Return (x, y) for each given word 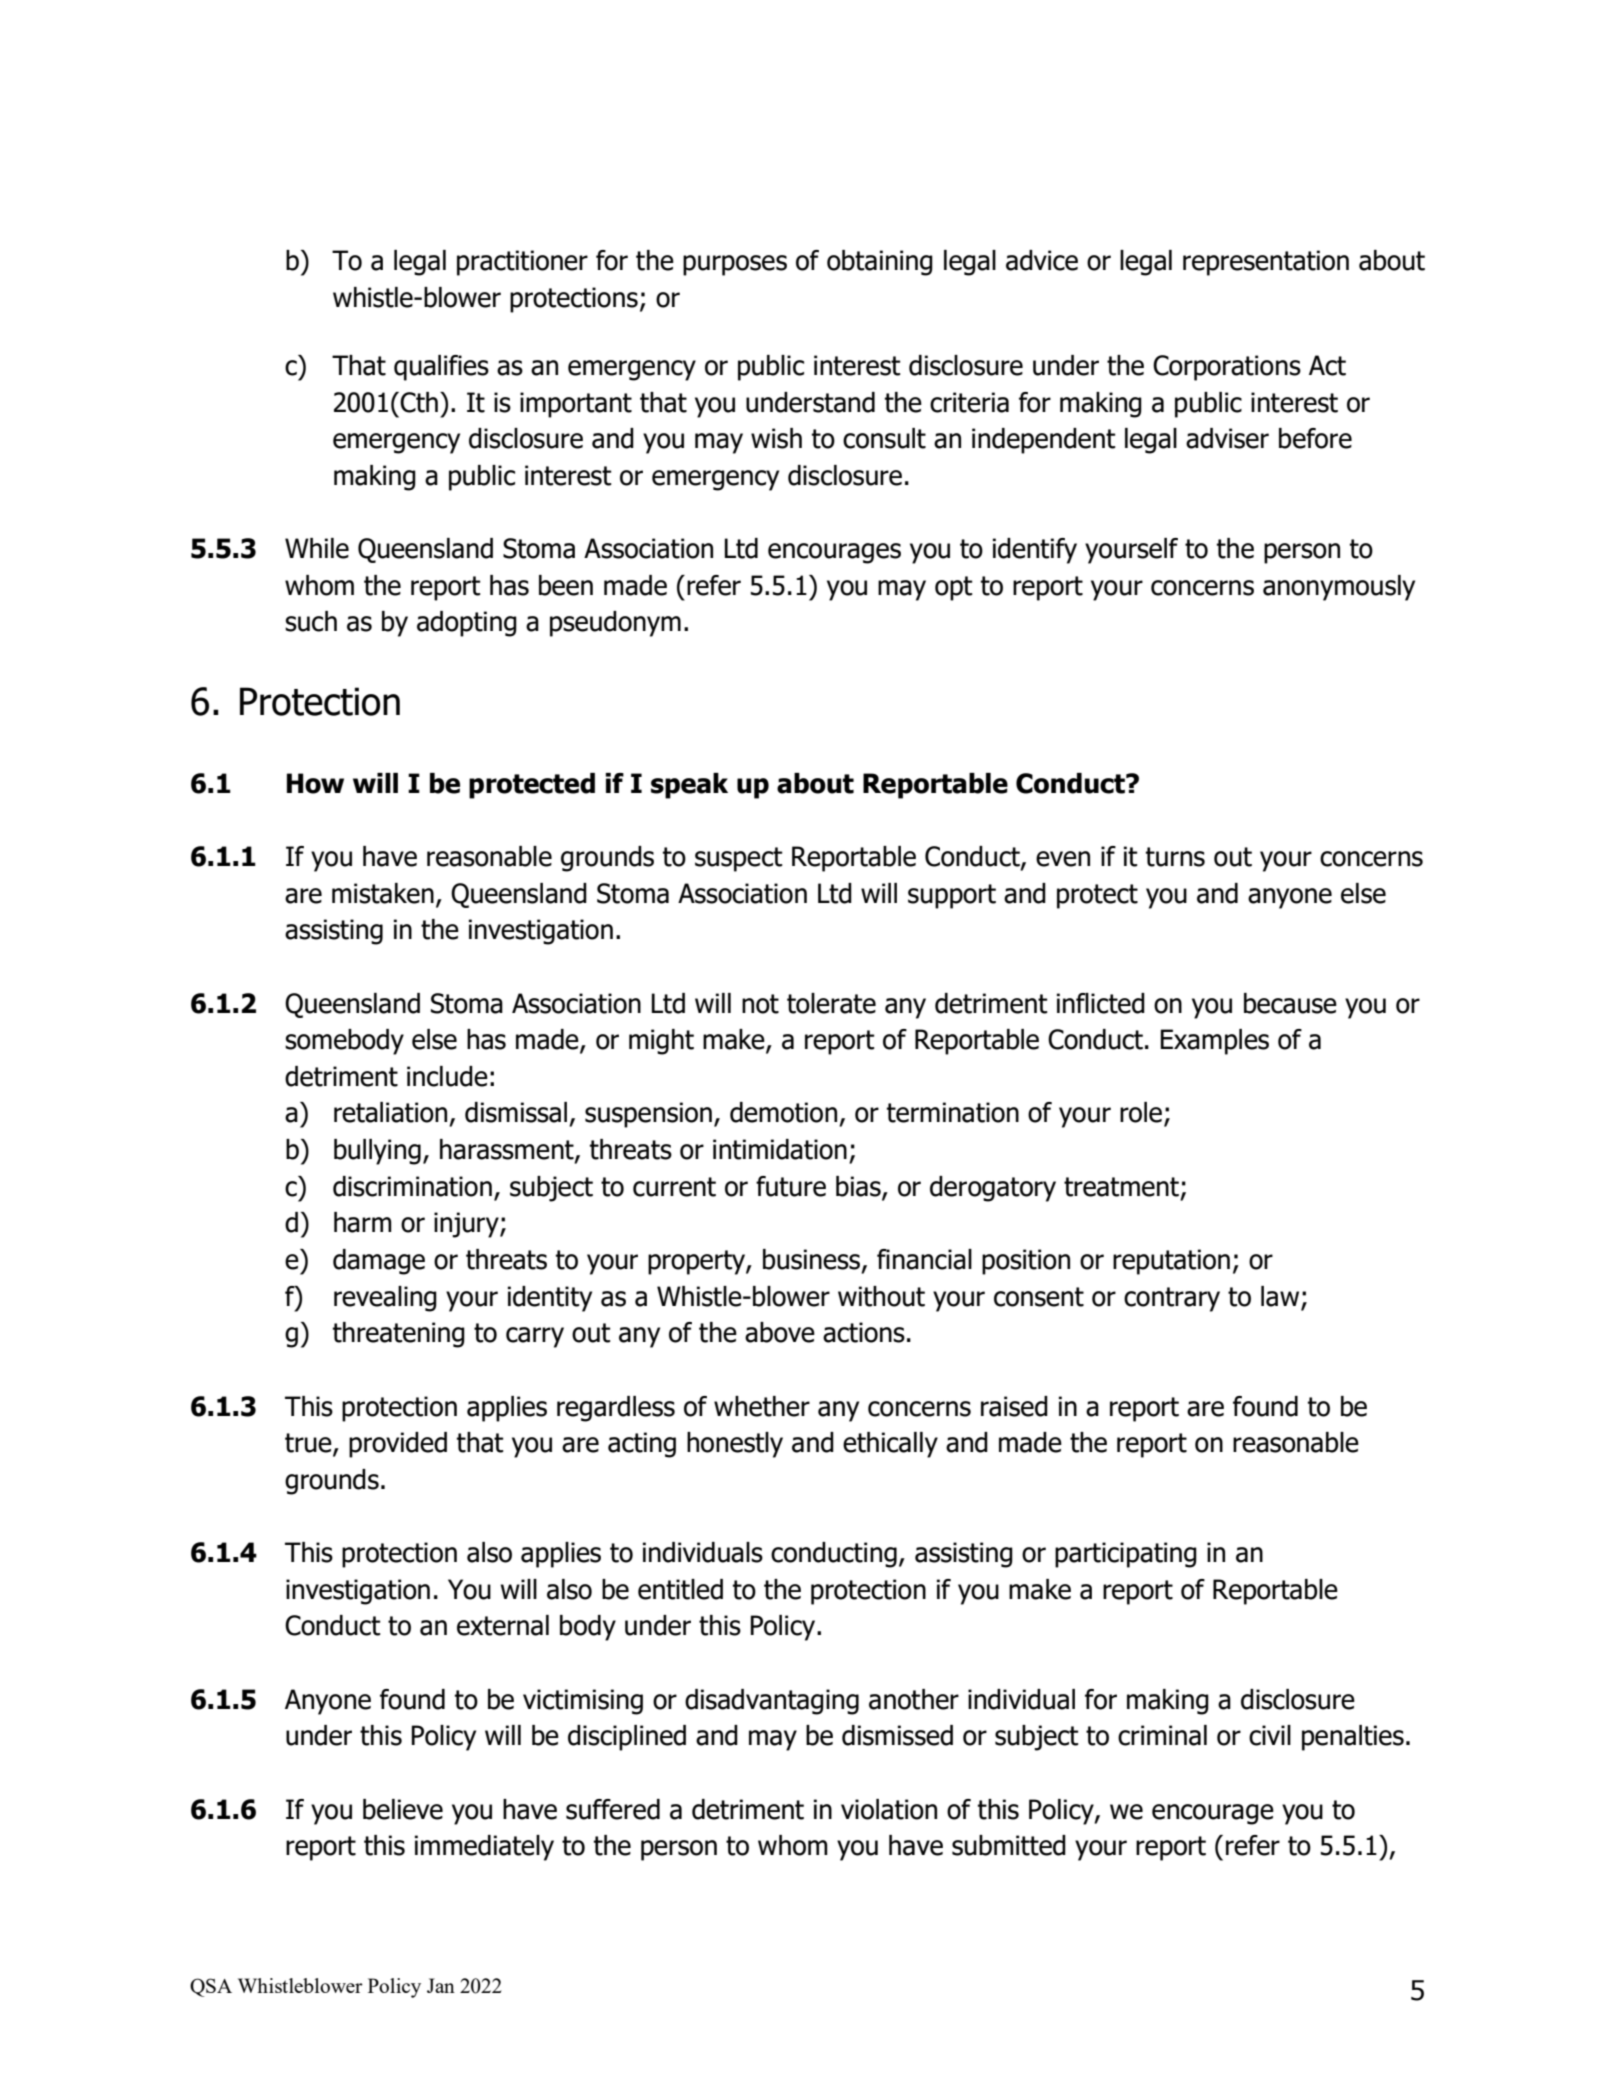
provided (398, 1445)
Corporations (1227, 368)
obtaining (880, 263)
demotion (783, 1112)
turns (1175, 857)
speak (689, 786)
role (1142, 1113)
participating (1126, 1555)
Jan (441, 1985)
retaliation (390, 1112)
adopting (467, 624)
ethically (890, 1445)
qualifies (441, 368)
